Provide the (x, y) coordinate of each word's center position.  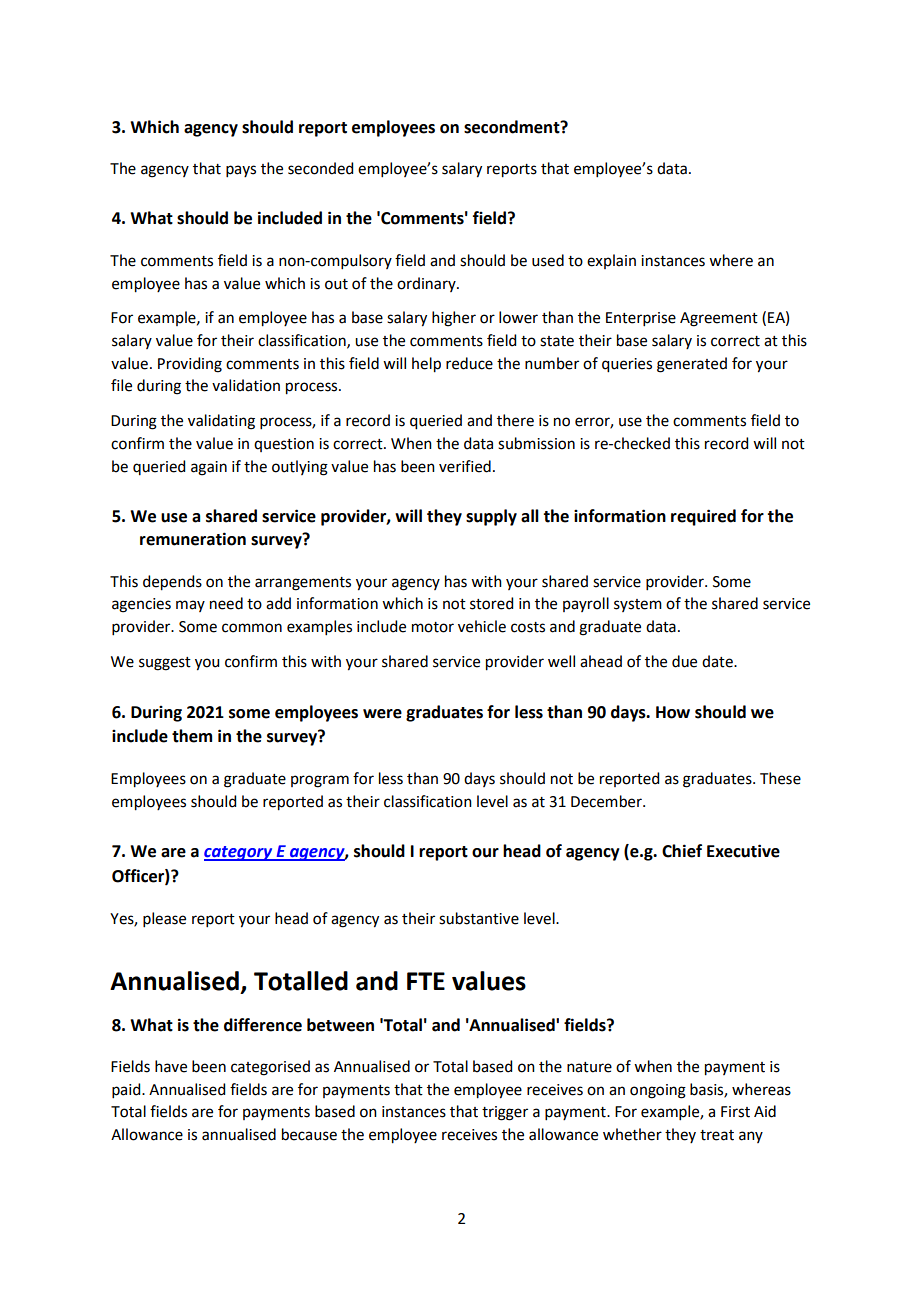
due (684, 661)
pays (241, 171)
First (735, 1112)
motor (433, 627)
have (171, 1066)
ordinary (427, 284)
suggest (165, 664)
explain (611, 261)
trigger (505, 1113)
